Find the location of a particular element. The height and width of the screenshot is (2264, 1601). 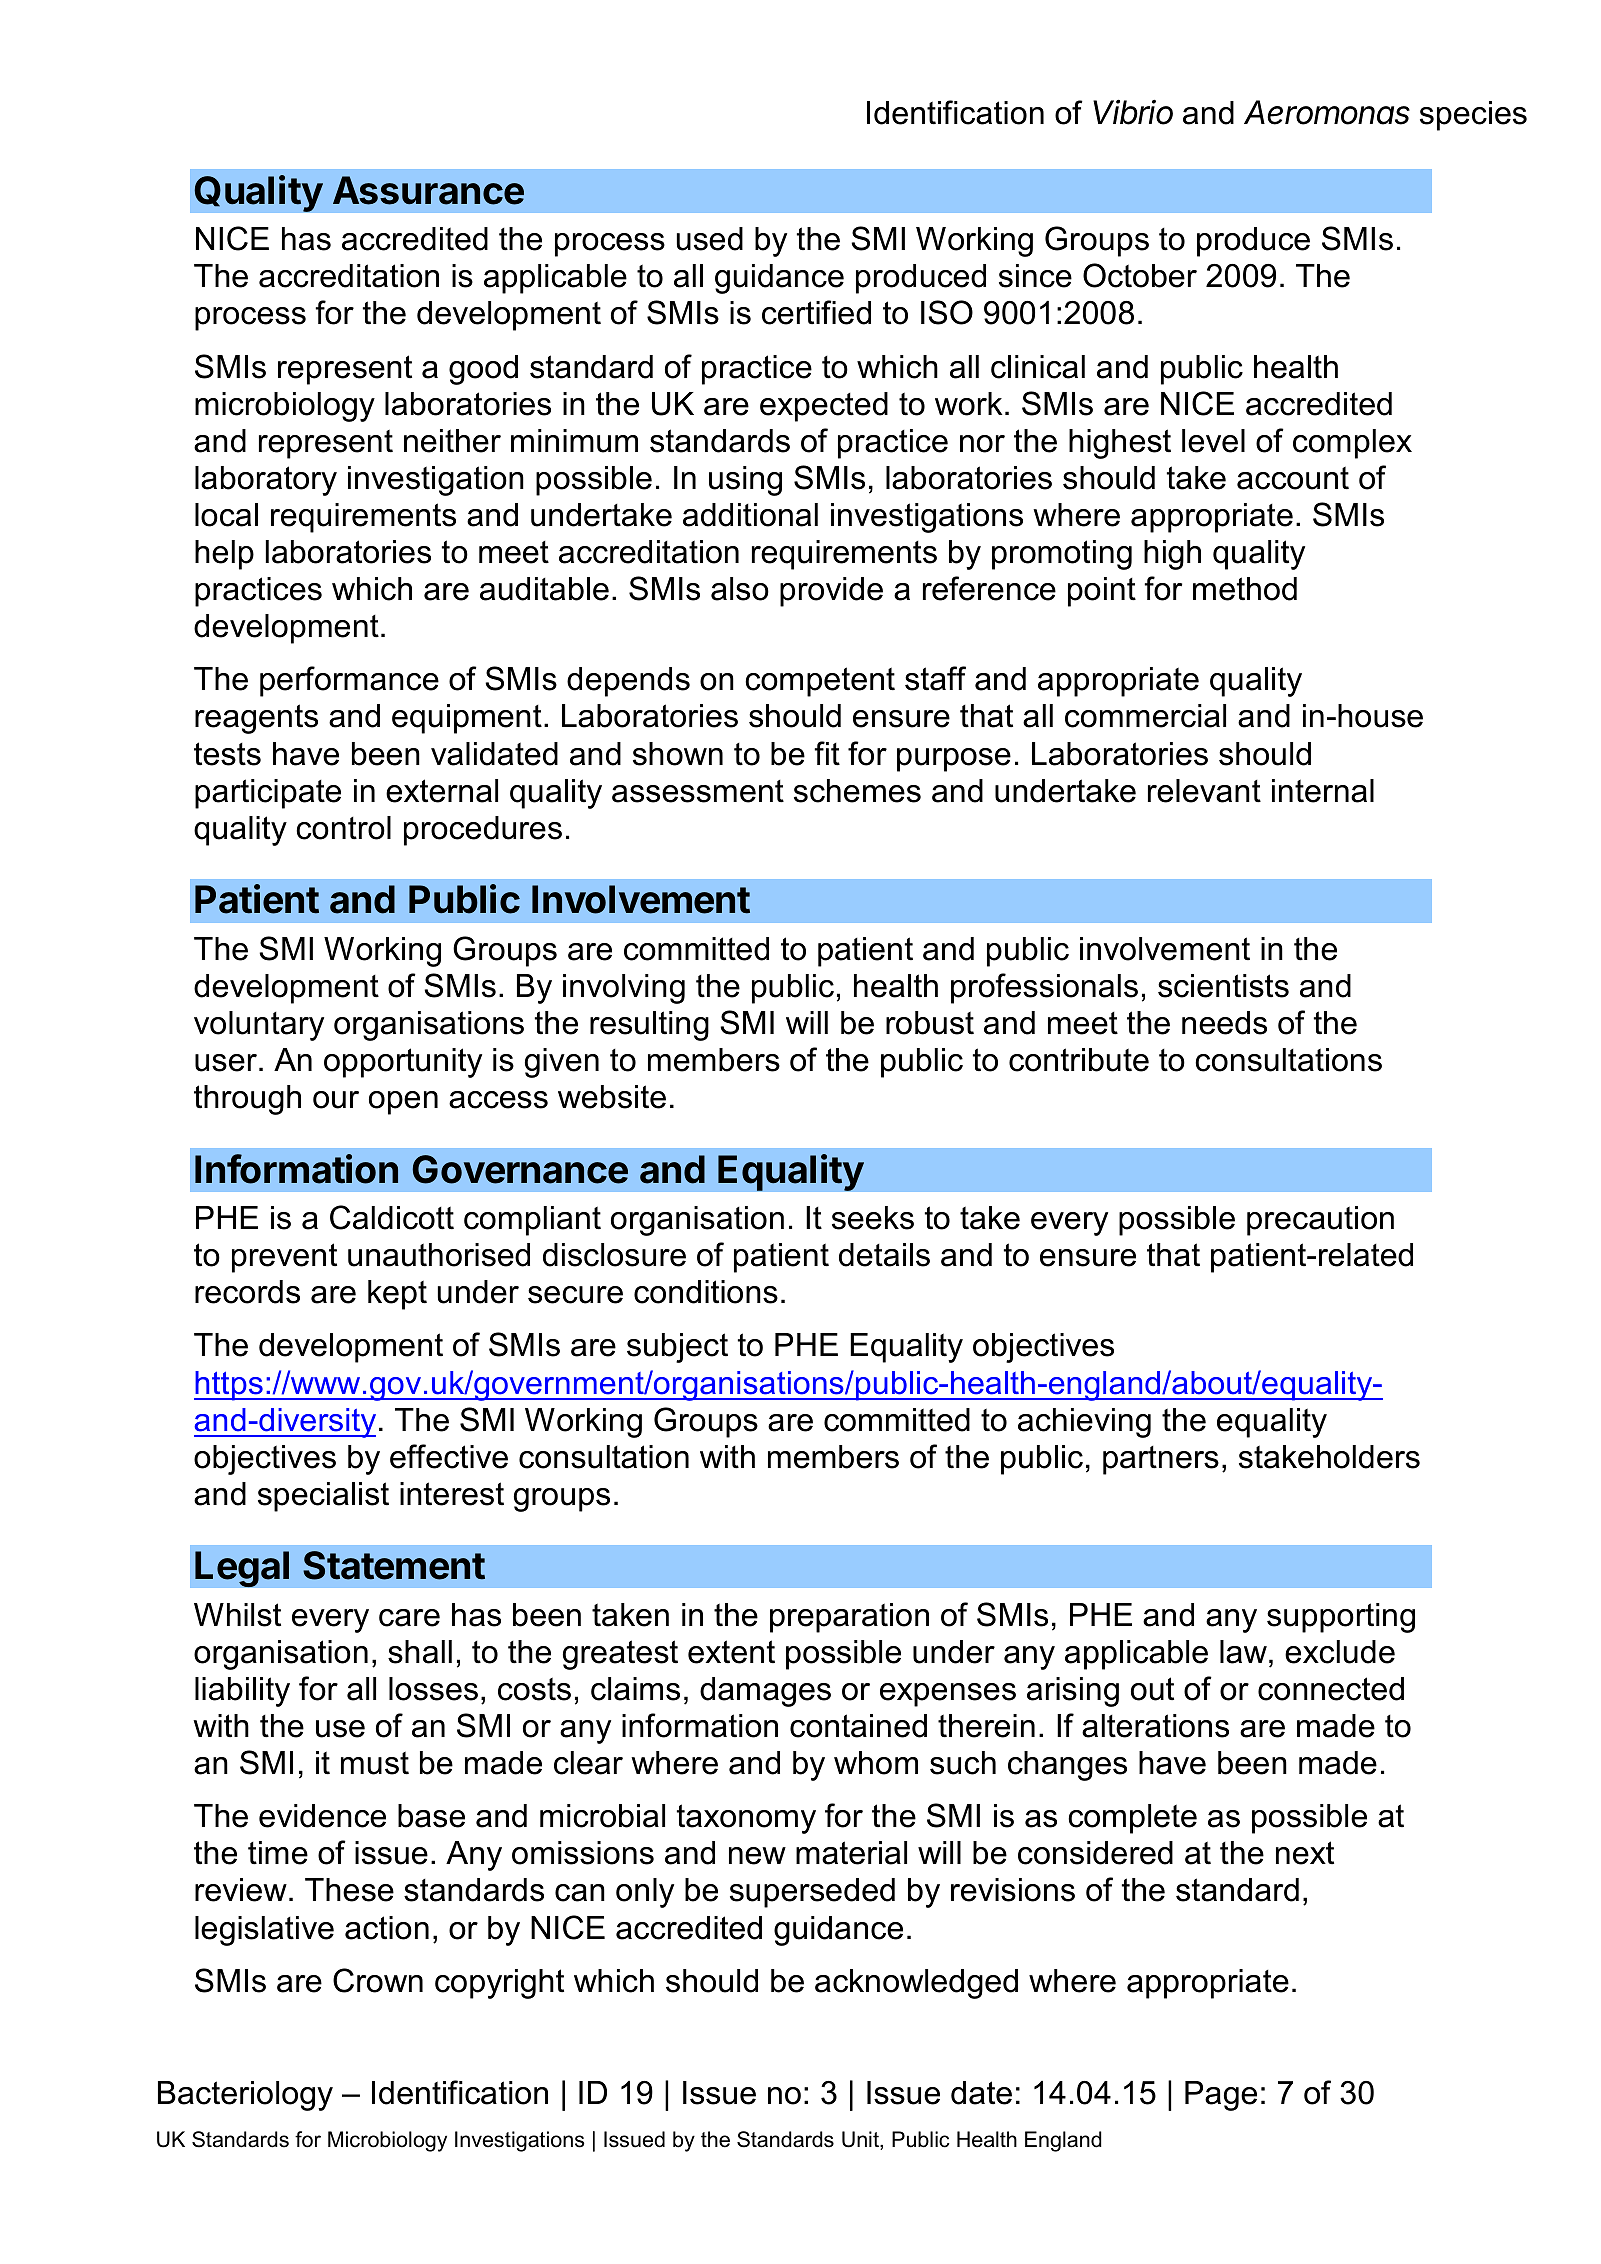

Statement is located at coordinates (394, 1565).
